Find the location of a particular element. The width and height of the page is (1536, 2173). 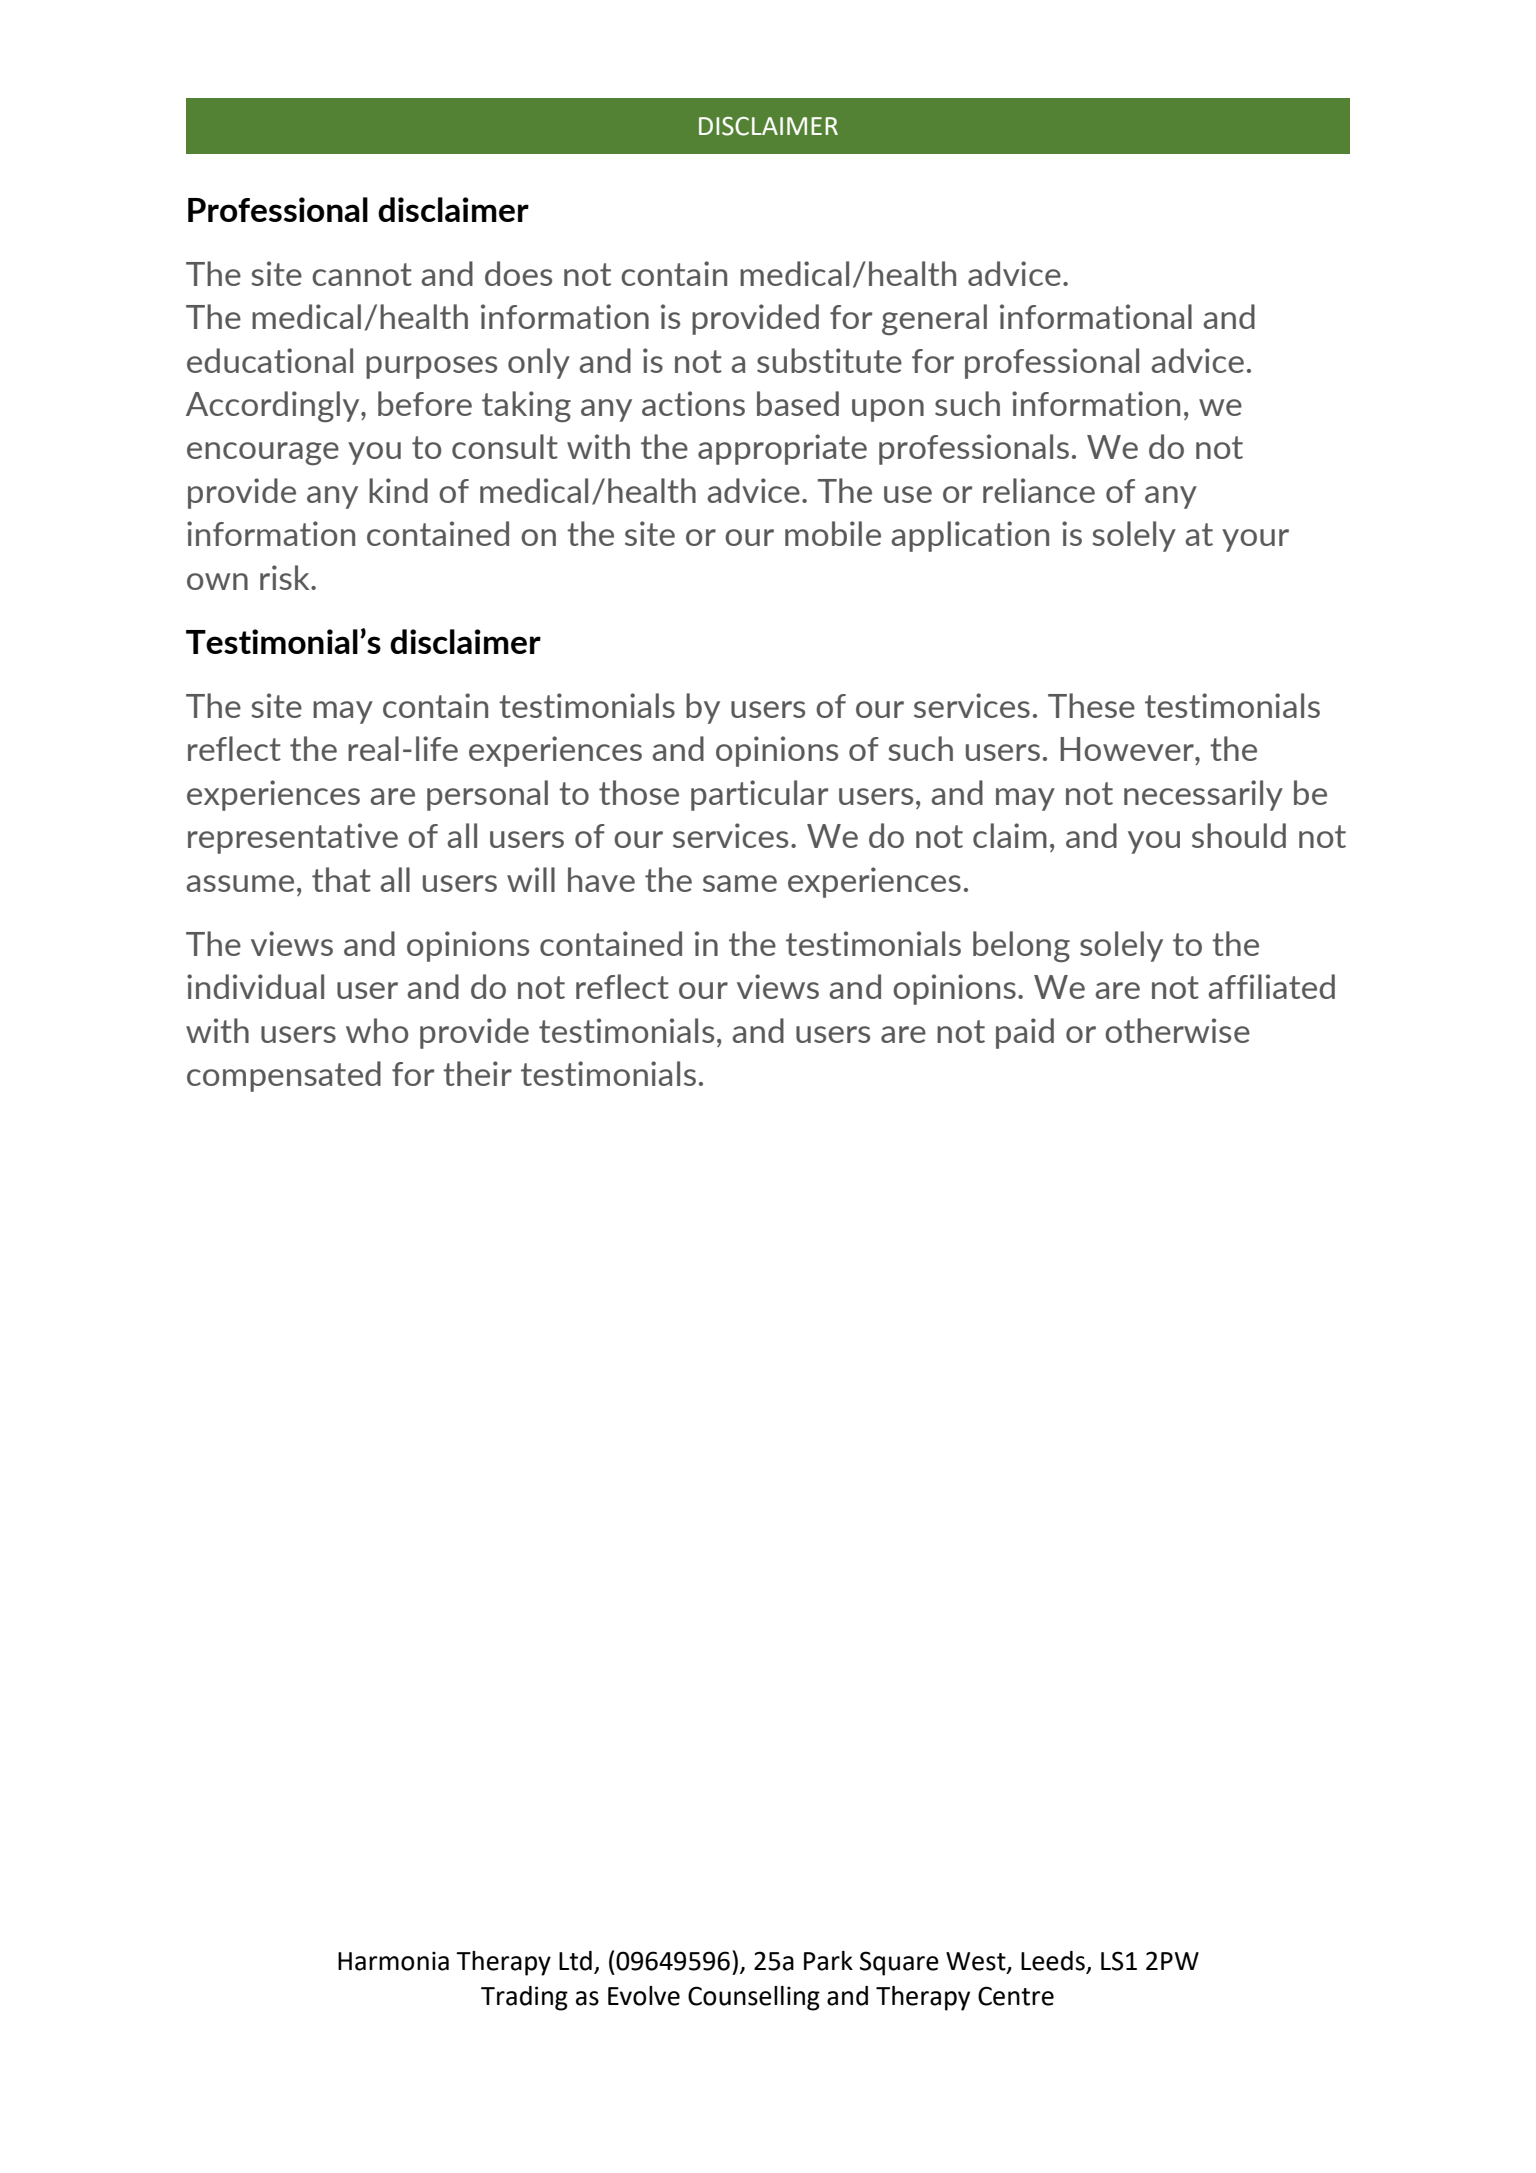

that is located at coordinates (341, 879).
